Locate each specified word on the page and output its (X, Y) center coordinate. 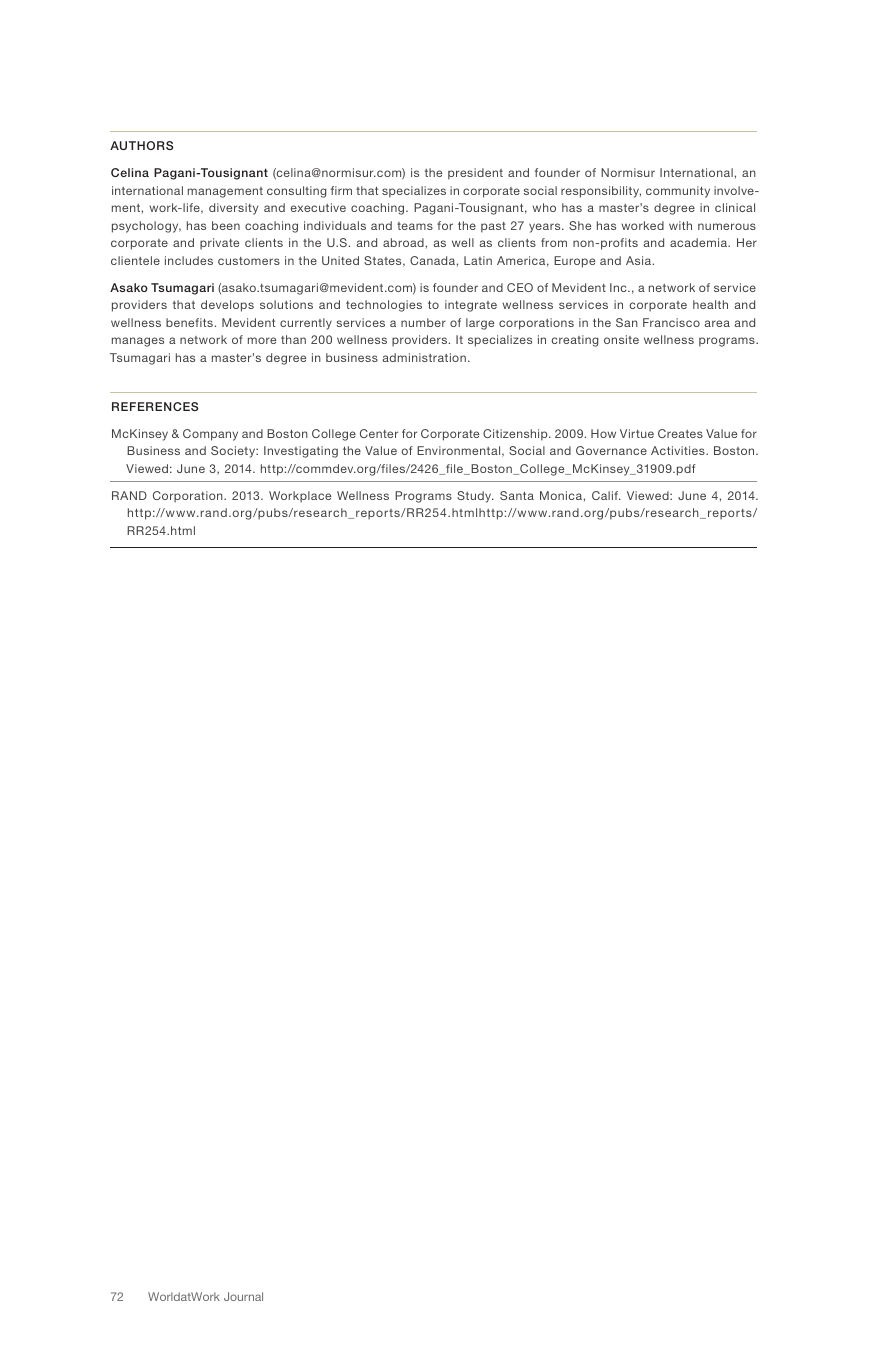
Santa (517, 495)
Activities (679, 450)
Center (379, 433)
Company (210, 435)
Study (475, 497)
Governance (611, 450)
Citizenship (516, 435)
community (678, 192)
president (475, 174)
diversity (233, 209)
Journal (243, 1296)
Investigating (301, 452)
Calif (606, 495)
